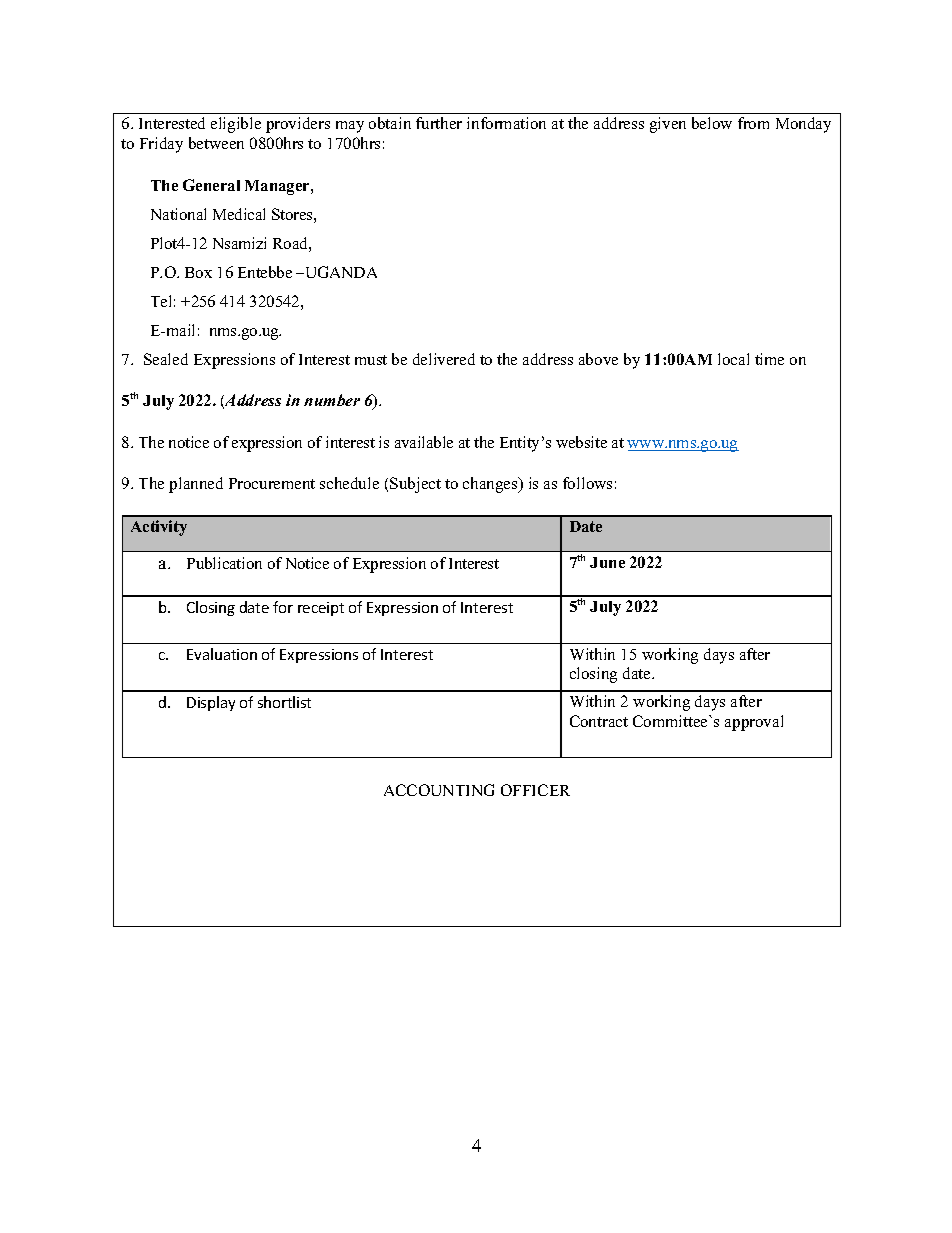 The image size is (952, 1233). I want to click on information, so click(506, 123).
